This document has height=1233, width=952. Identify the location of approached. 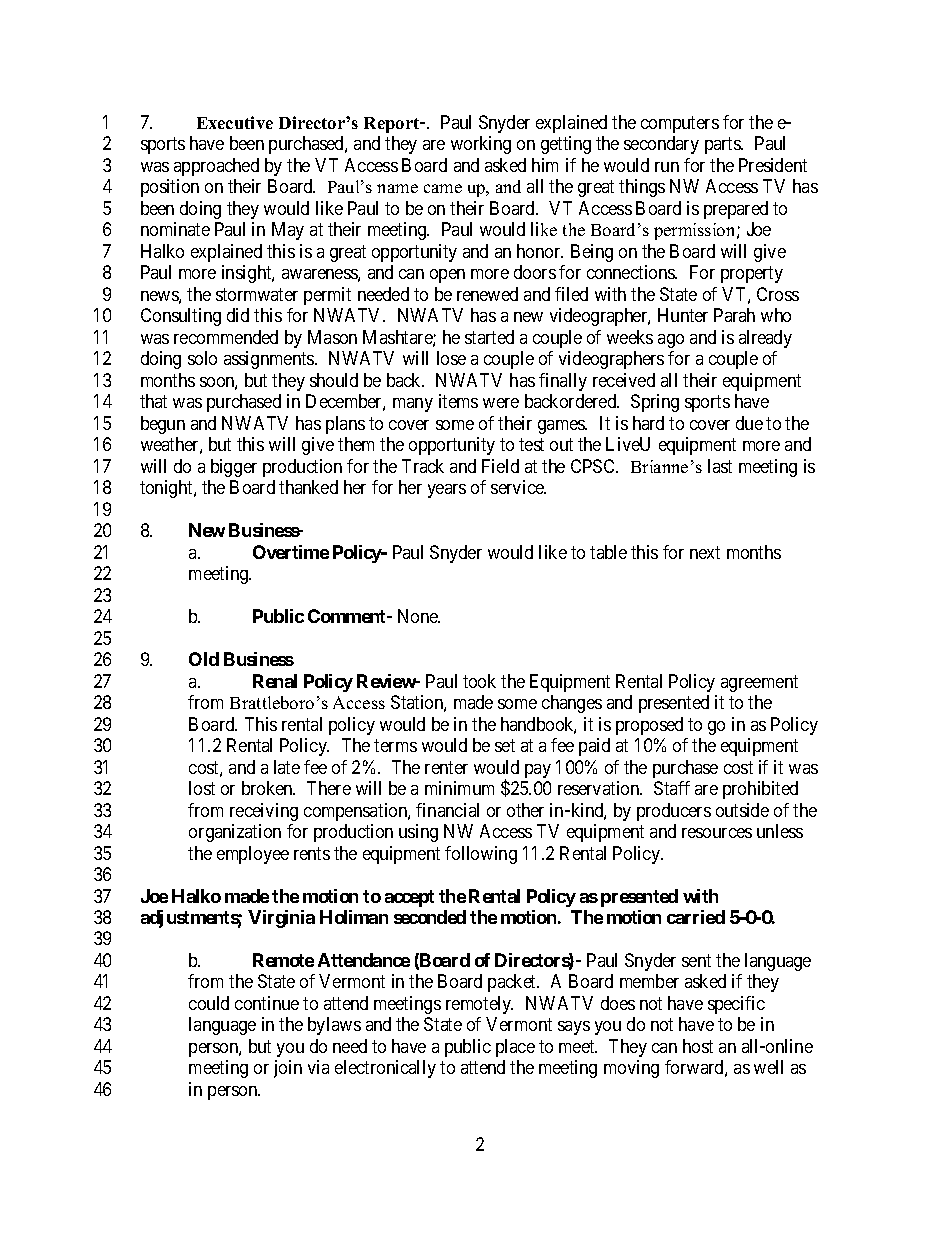
(216, 167).
